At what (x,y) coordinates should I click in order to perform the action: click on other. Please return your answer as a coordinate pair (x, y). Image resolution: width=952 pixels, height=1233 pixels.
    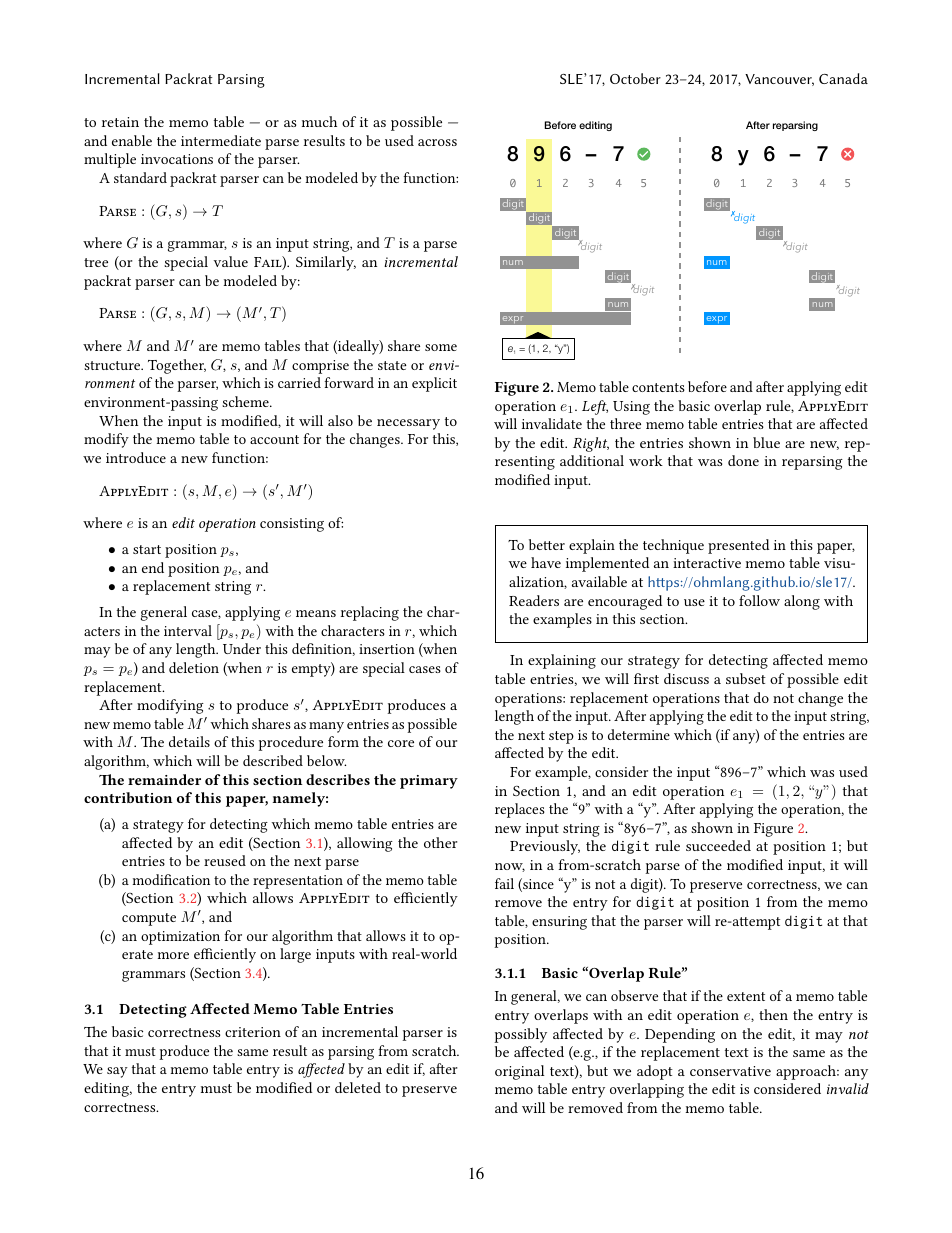
    Looking at the image, I should click on (440, 842).
